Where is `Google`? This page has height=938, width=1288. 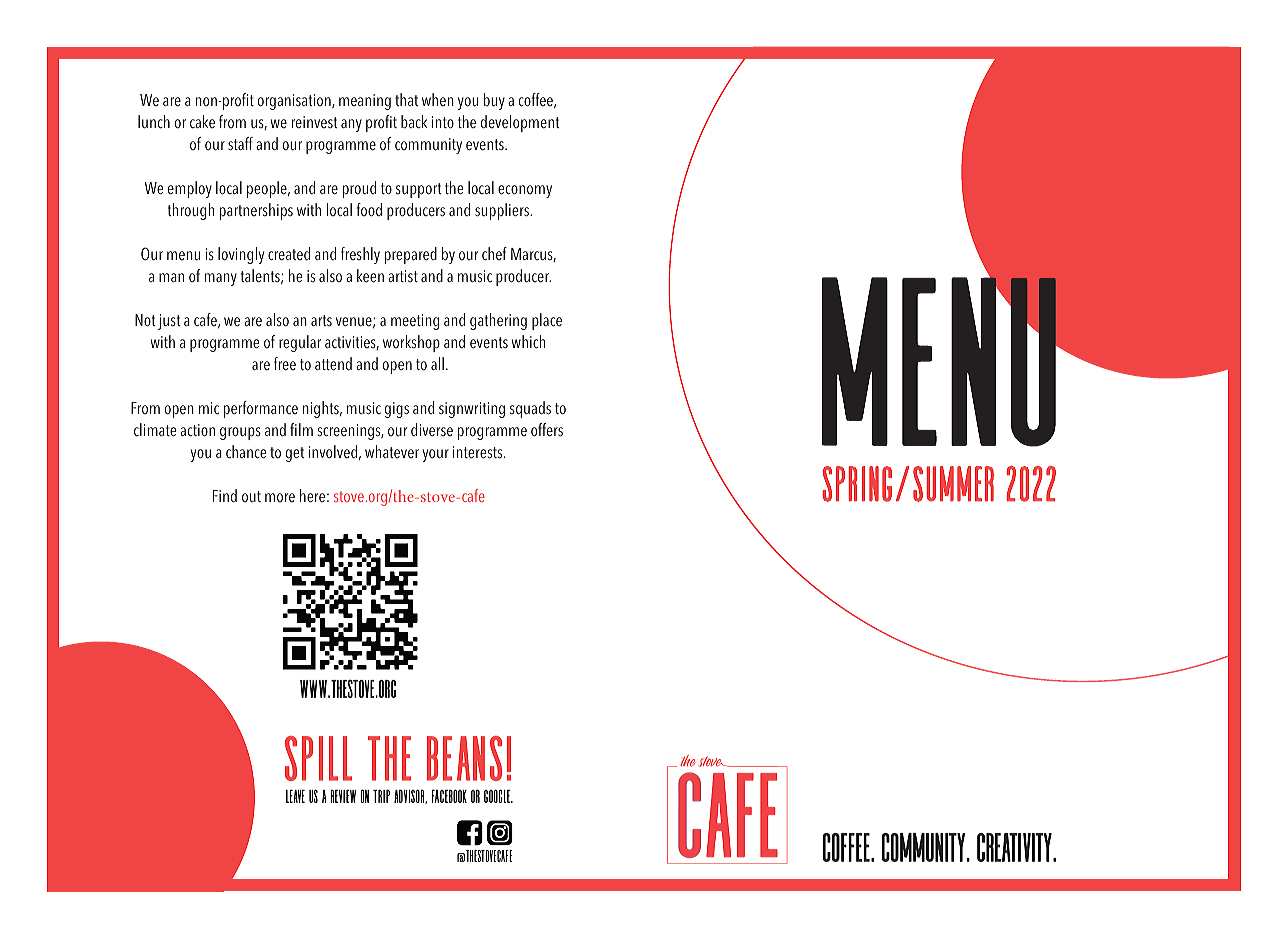
Google is located at coordinates (498, 796).
